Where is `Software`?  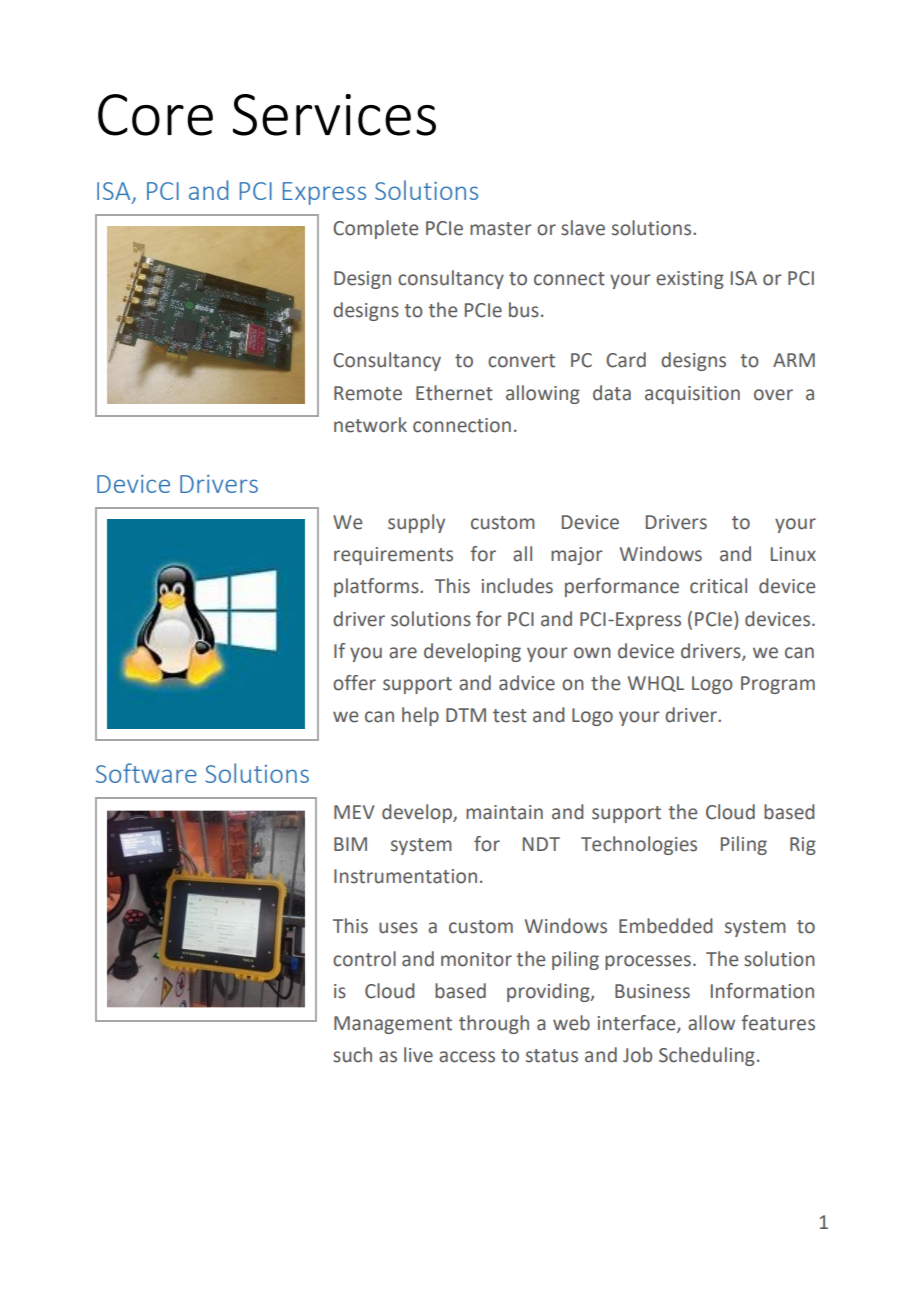
Software is located at coordinates (146, 773).
